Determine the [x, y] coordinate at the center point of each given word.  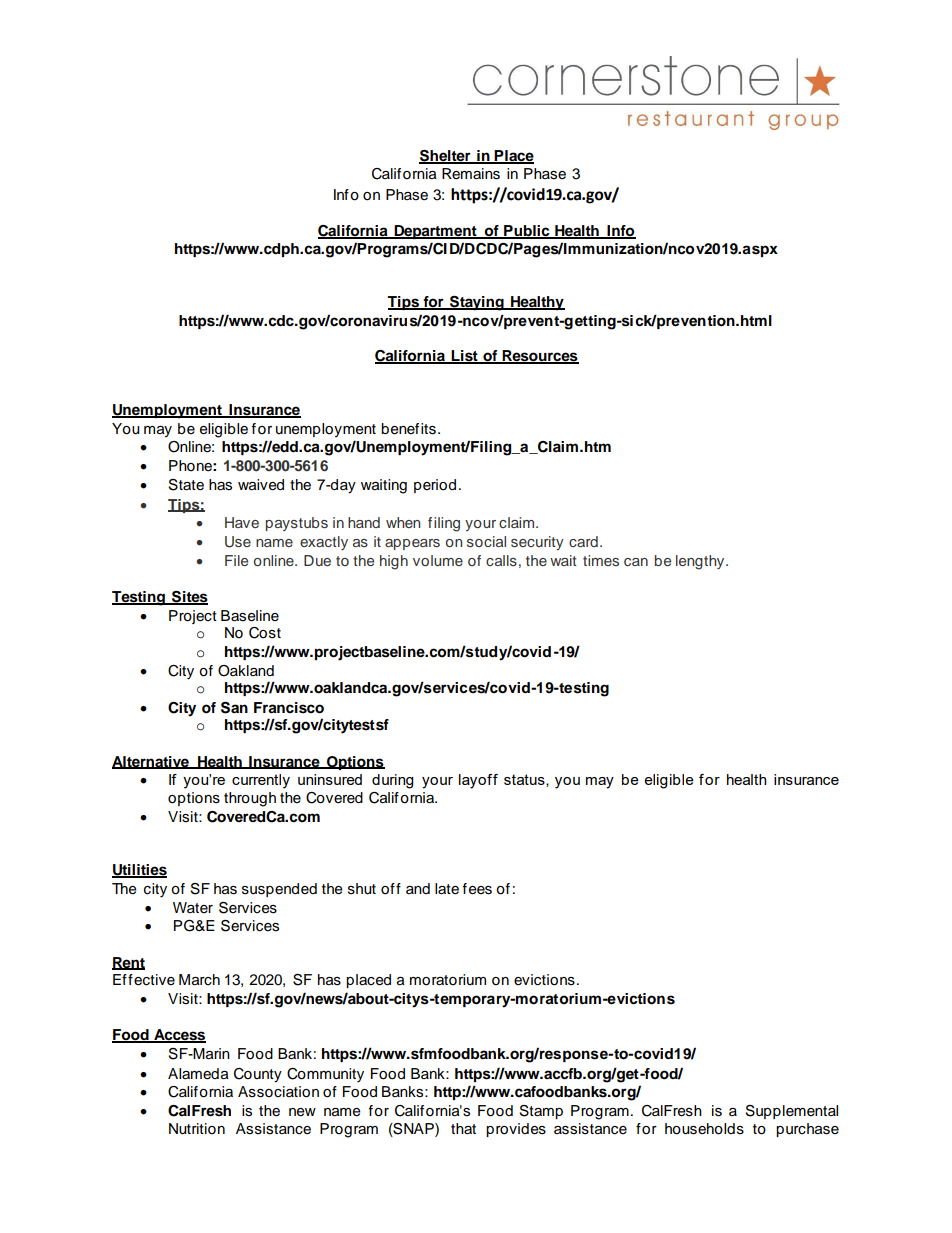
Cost [265, 633]
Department [435, 232]
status [525, 780]
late [447, 889]
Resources [540, 357]
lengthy [701, 562]
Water [193, 908]
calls [501, 560]
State [186, 485]
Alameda [198, 1074]
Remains [471, 174]
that [463, 1128]
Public [527, 232]
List [464, 357]
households [704, 1129]
